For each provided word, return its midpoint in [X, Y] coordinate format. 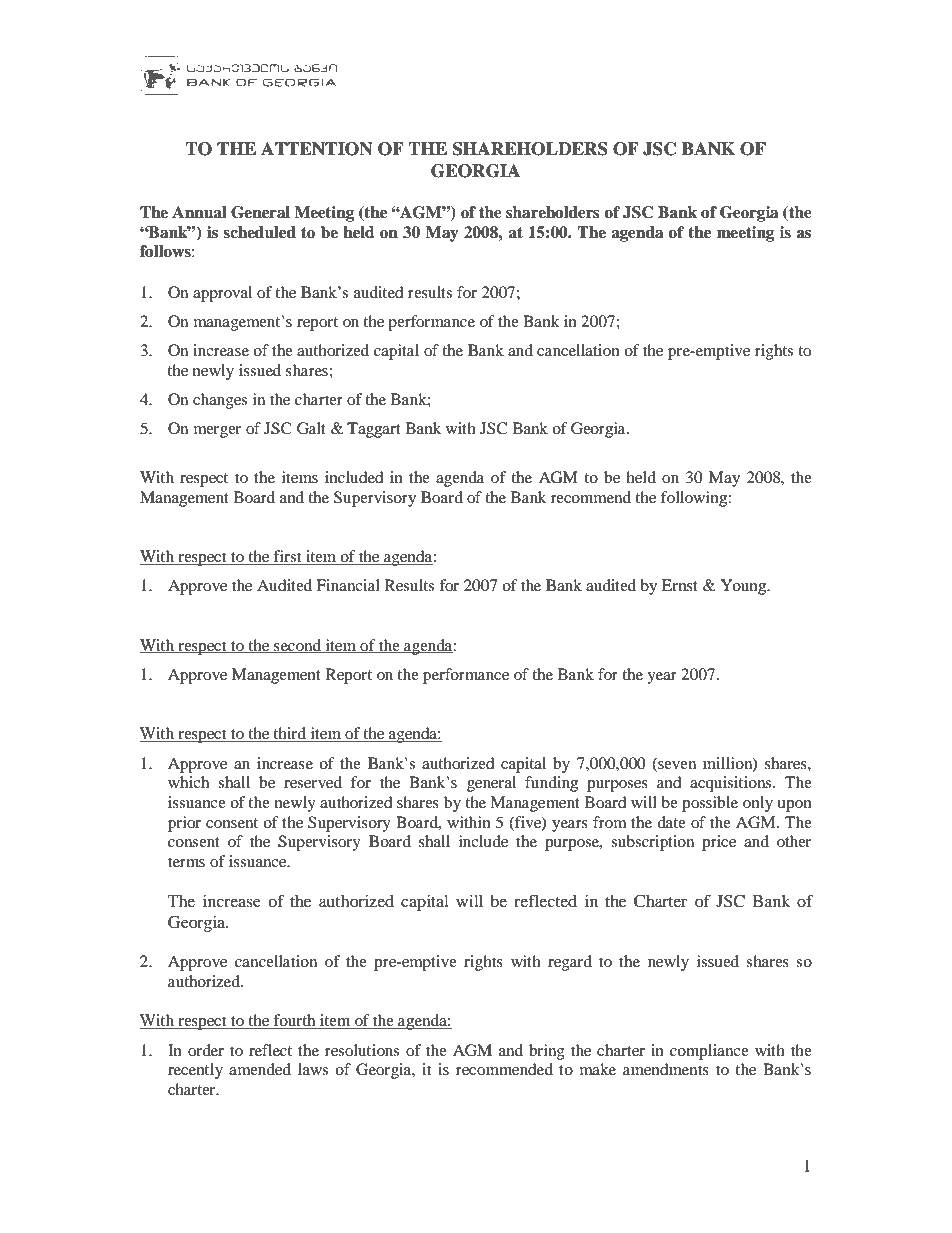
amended [260, 1069]
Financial [348, 585]
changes [220, 401]
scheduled [259, 232]
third [289, 734]
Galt [311, 428]
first [288, 557]
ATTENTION [317, 149]
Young [745, 587]
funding [551, 784]
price [719, 843]
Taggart [374, 430]
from [610, 822]
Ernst [680, 585]
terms [186, 862]
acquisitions [732, 784]
